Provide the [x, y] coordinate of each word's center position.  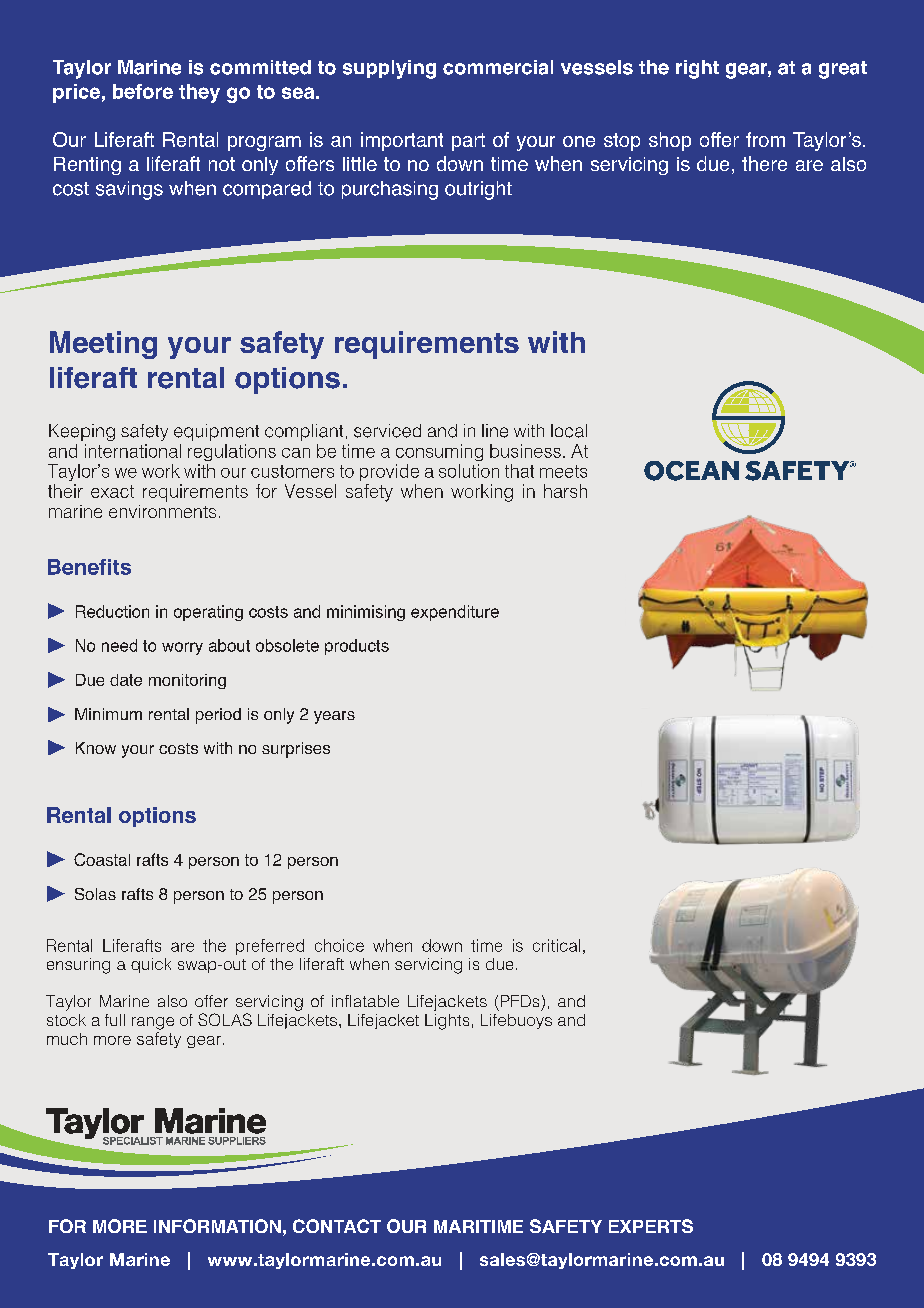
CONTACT [337, 1226]
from [765, 139]
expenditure [455, 613]
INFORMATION [217, 1226]
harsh [565, 491]
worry [182, 648]
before [143, 91]
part [468, 142]
